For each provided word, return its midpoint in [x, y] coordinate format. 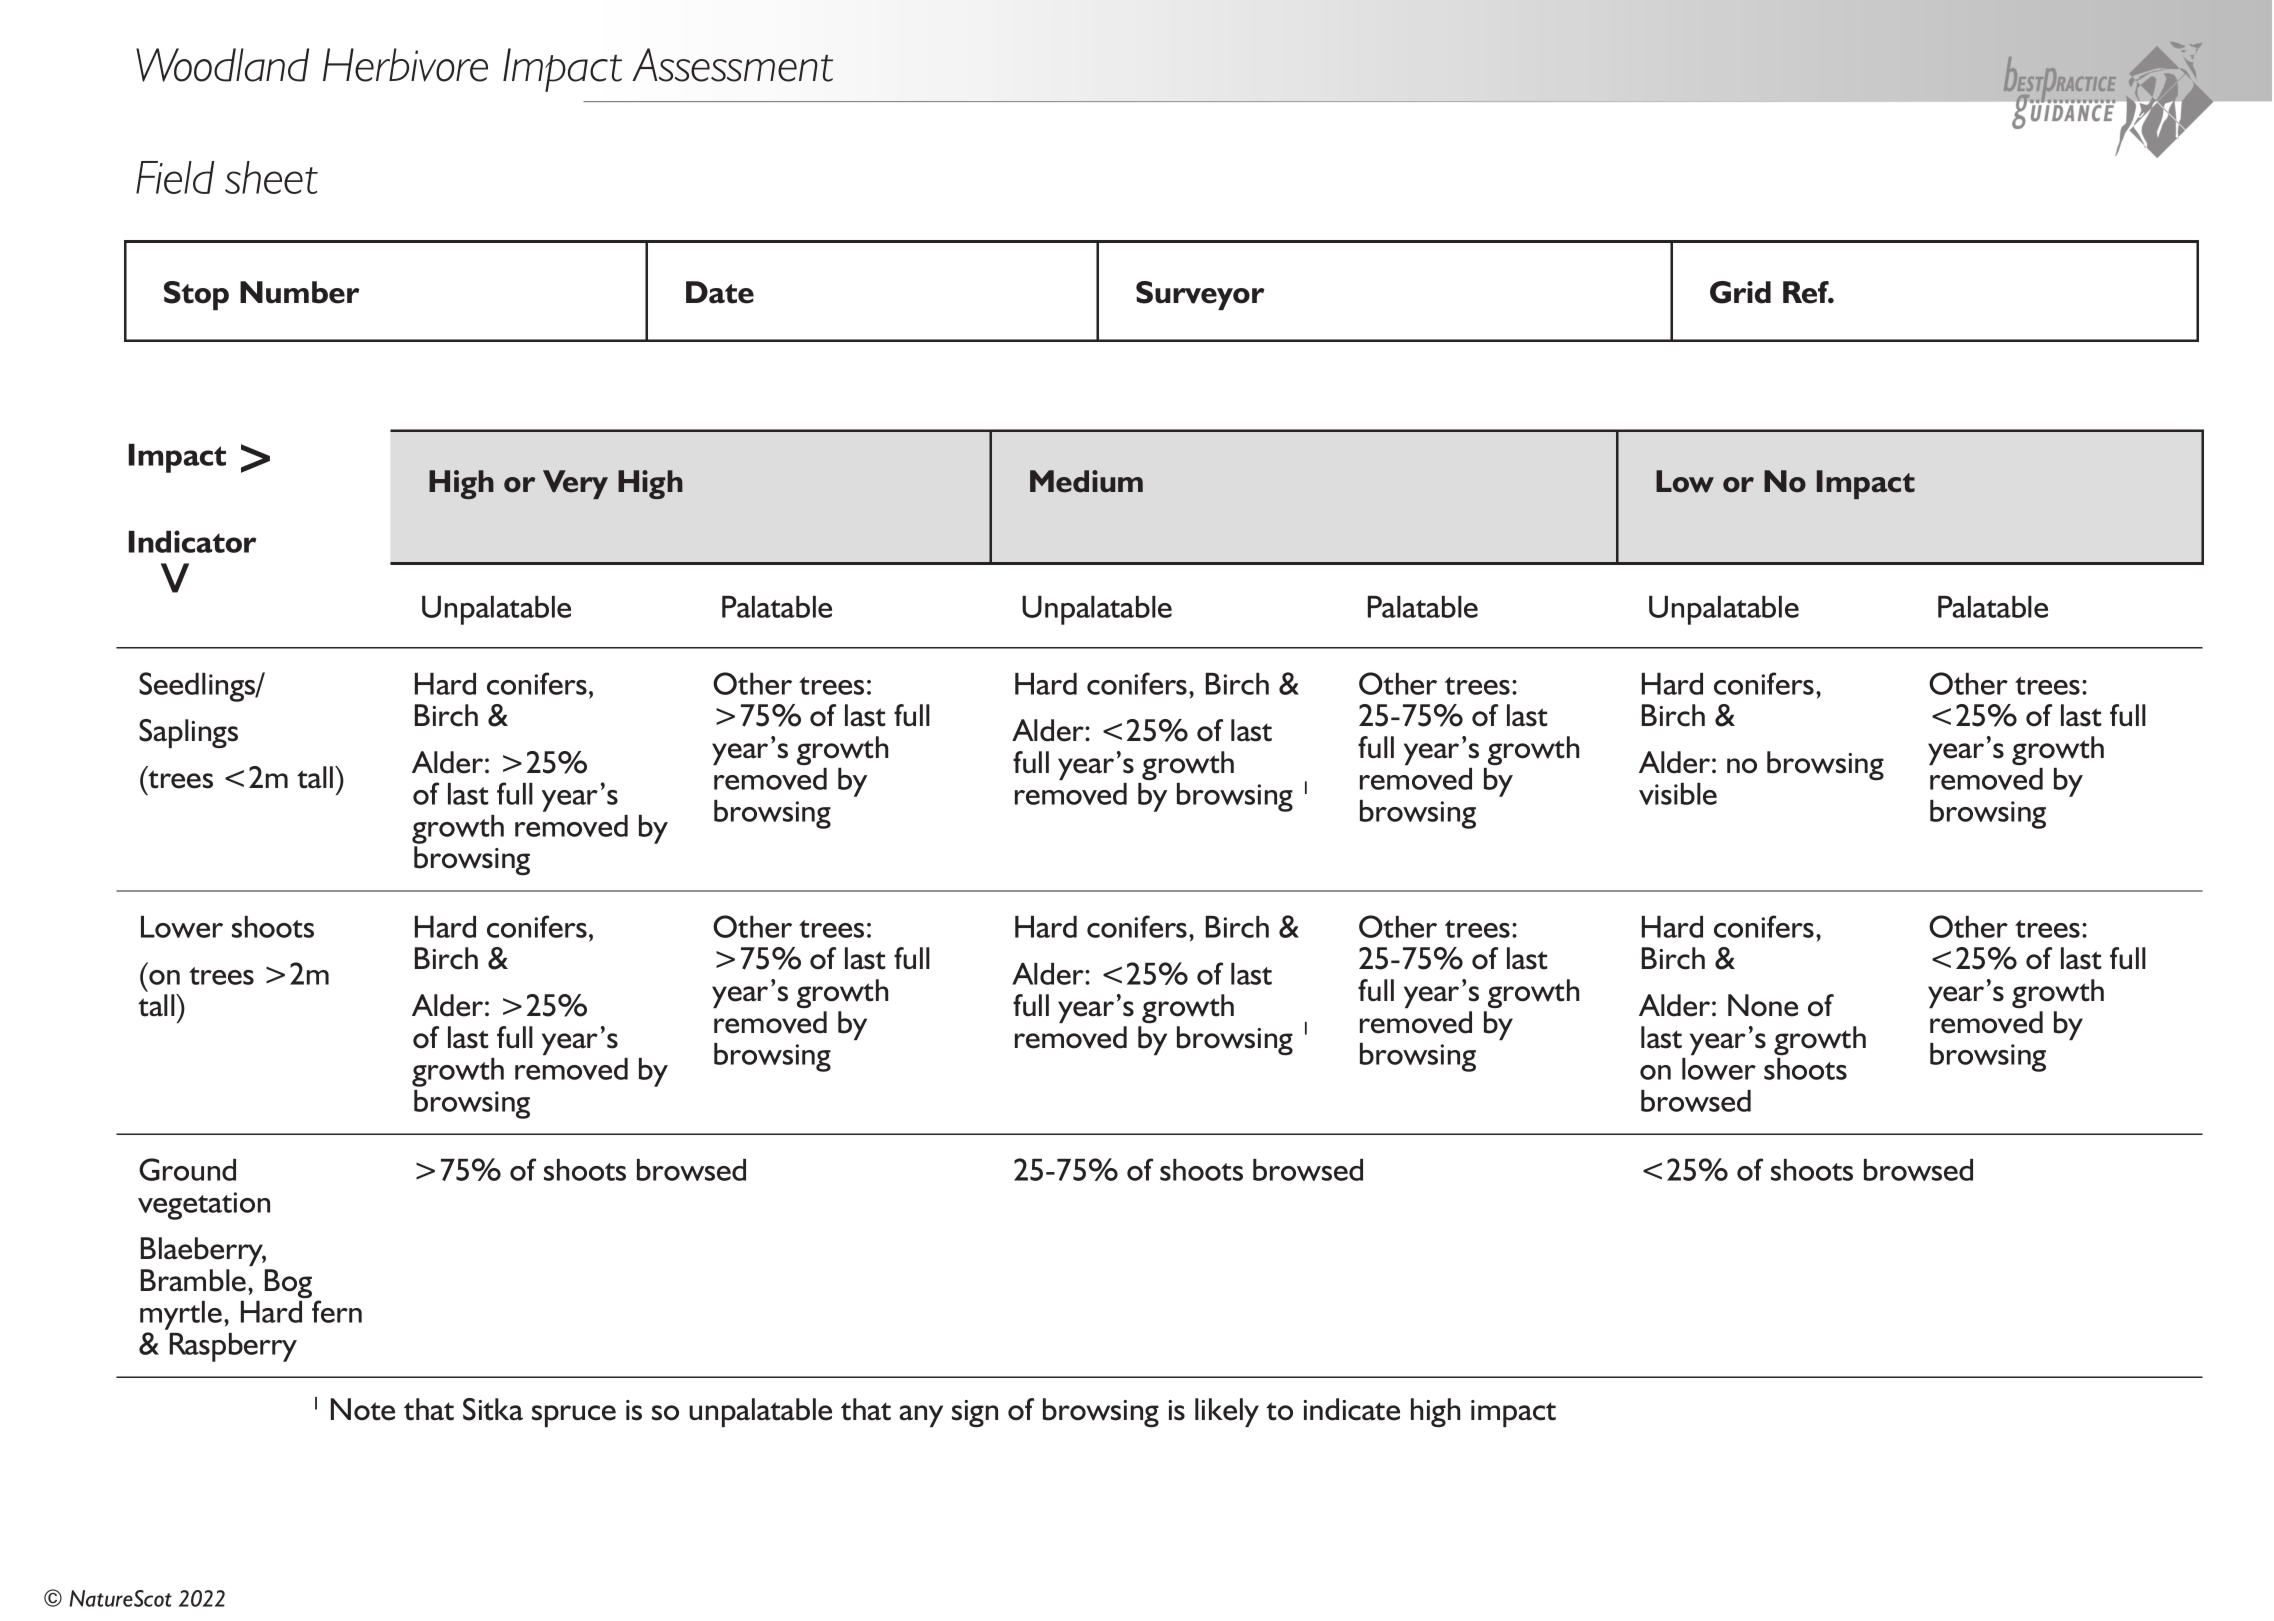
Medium [1086, 481]
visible [1678, 794]
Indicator [192, 541]
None [1763, 1005]
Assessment [732, 65]
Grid [1740, 292]
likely [1227, 1412]
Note [363, 1409]
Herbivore [405, 65]
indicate [1351, 1409]
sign [975, 1413]
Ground [187, 1169]
